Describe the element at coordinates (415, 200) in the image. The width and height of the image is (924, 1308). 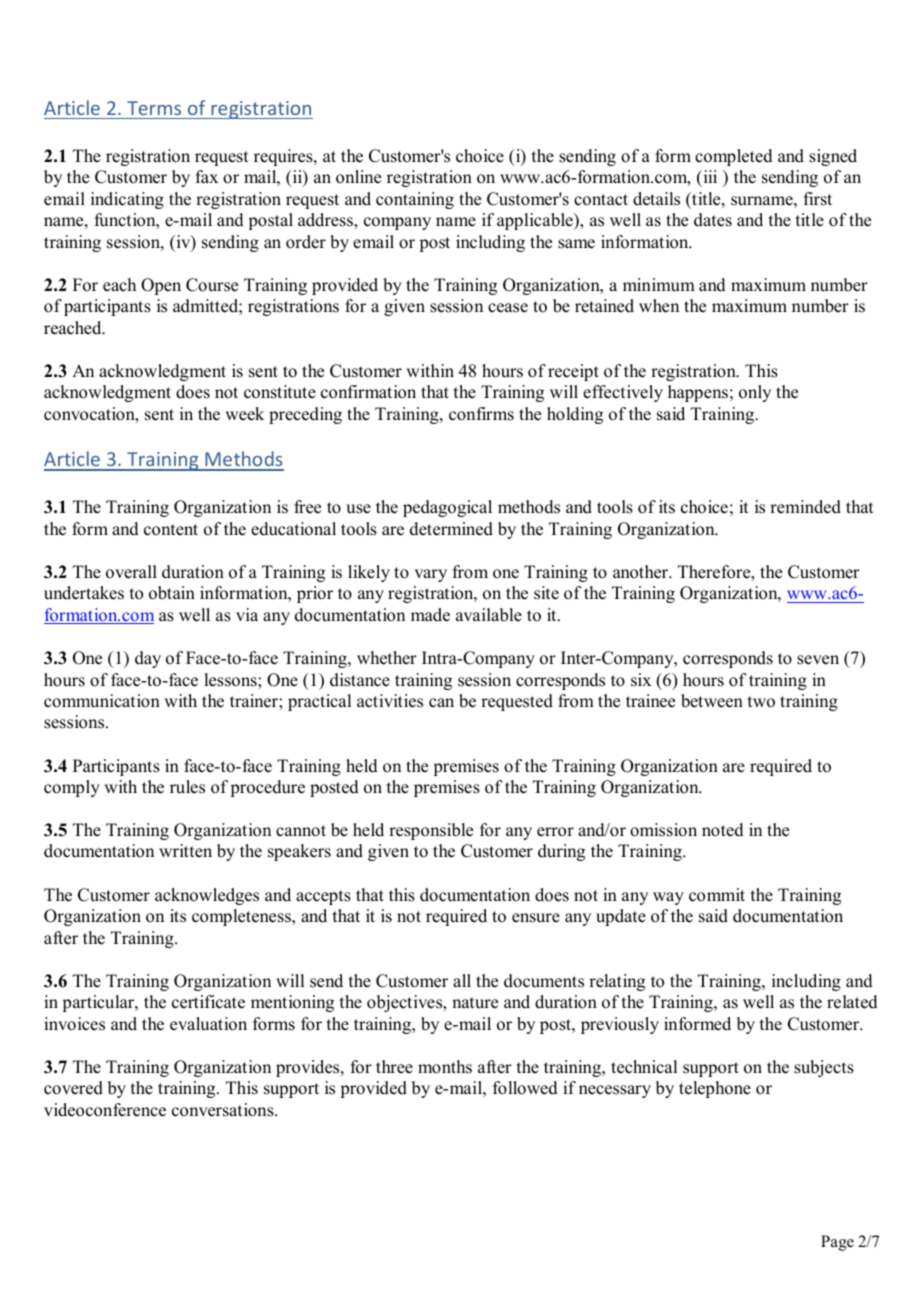
I see `containing` at that location.
